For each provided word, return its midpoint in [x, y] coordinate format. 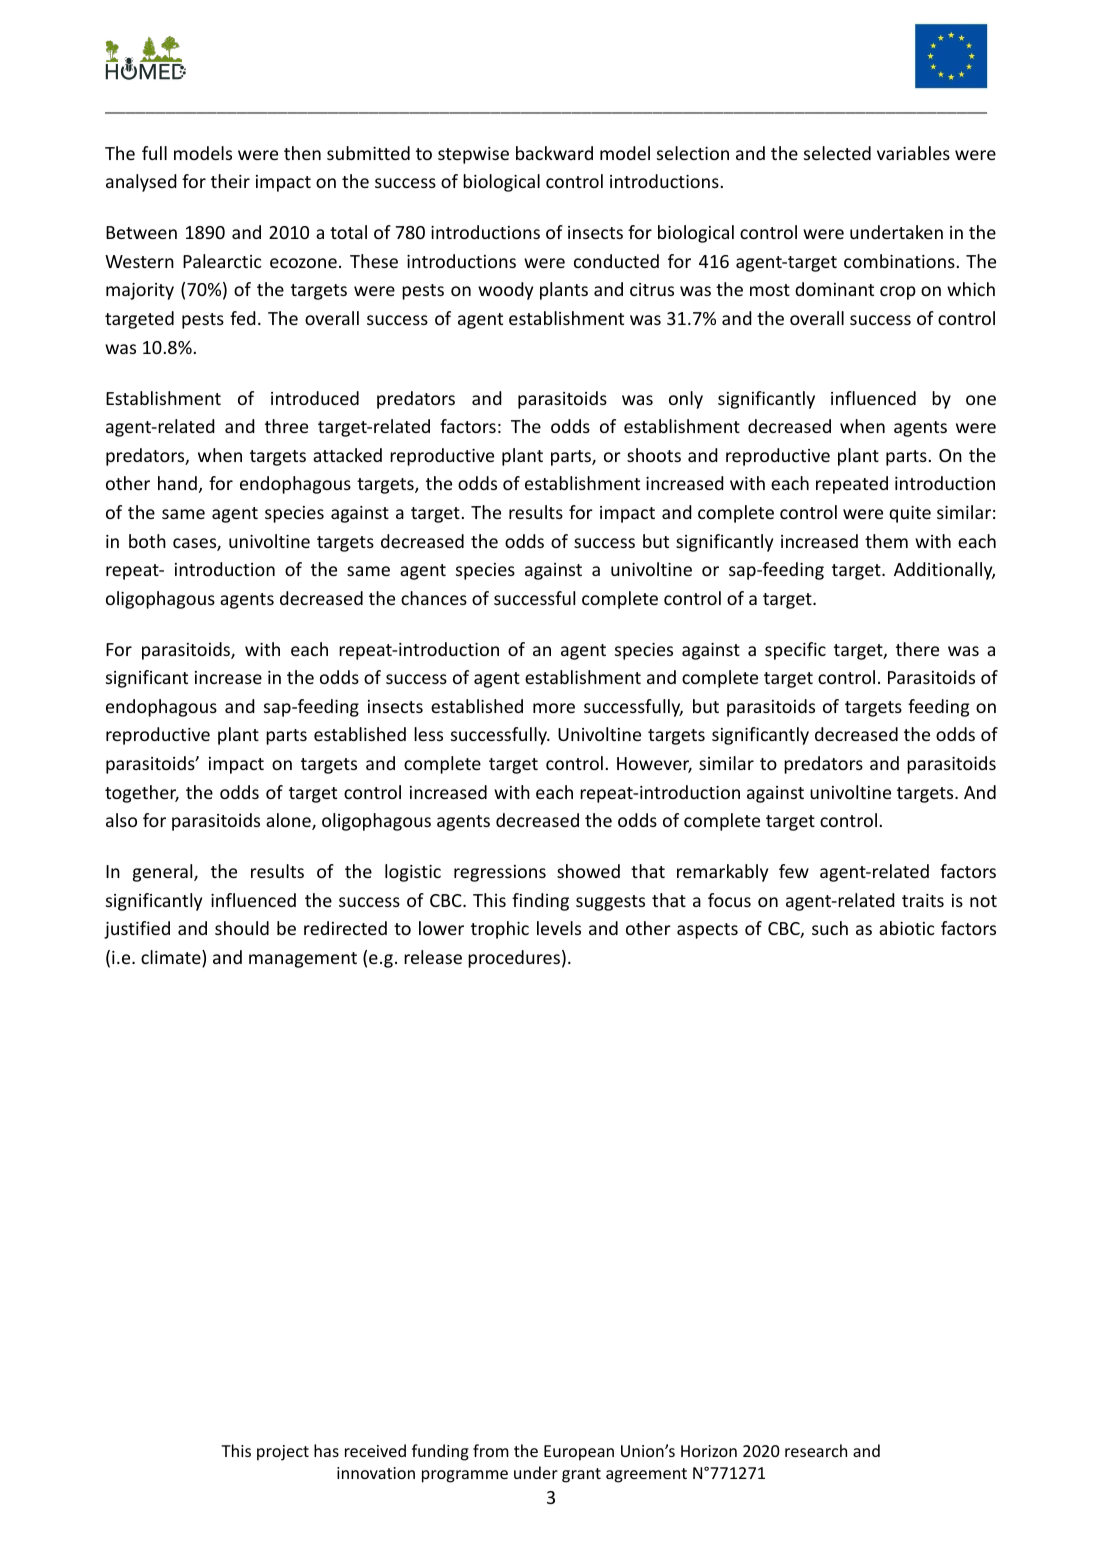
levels [559, 928]
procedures [514, 959]
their [230, 181]
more [554, 708]
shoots [654, 455]
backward [554, 153]
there [917, 649]
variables [913, 153]
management [303, 960]
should [242, 928]
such [830, 928]
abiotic [906, 928]
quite [910, 514]
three [286, 426]
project [283, 1453]
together [142, 794]
